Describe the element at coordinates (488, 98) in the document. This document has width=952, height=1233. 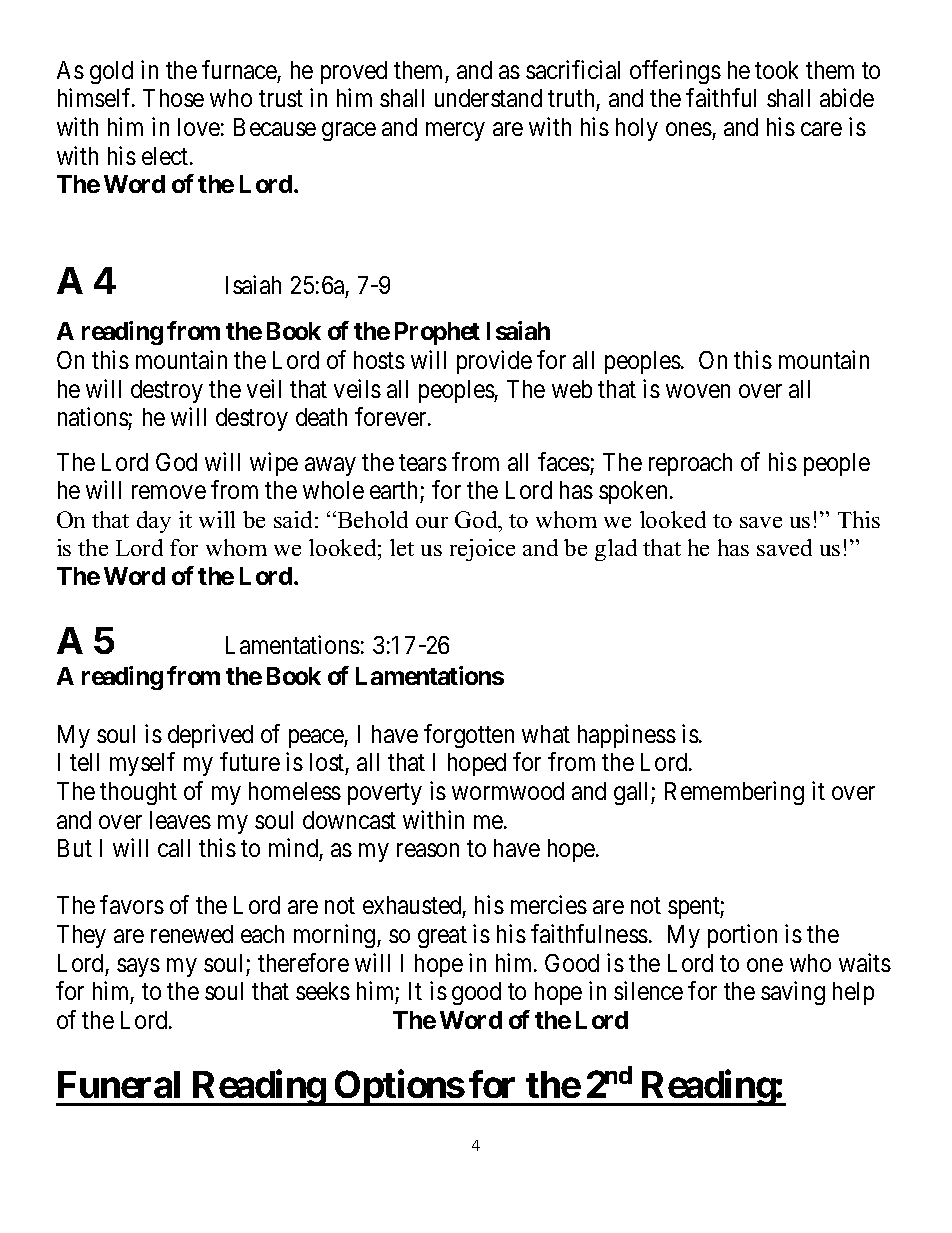
I see `understand` at that location.
